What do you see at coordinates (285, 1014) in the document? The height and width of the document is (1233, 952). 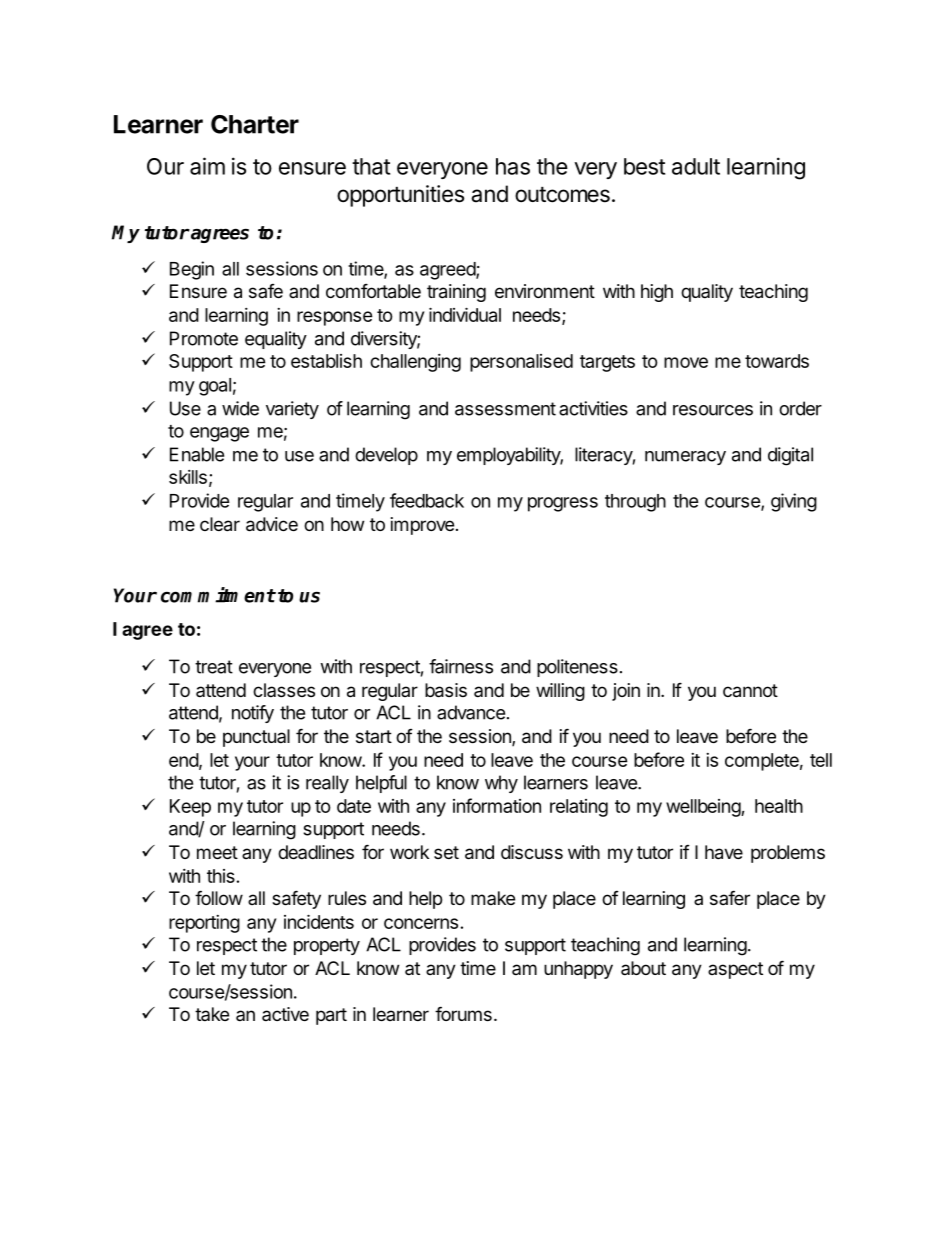 I see `active` at bounding box center [285, 1014].
